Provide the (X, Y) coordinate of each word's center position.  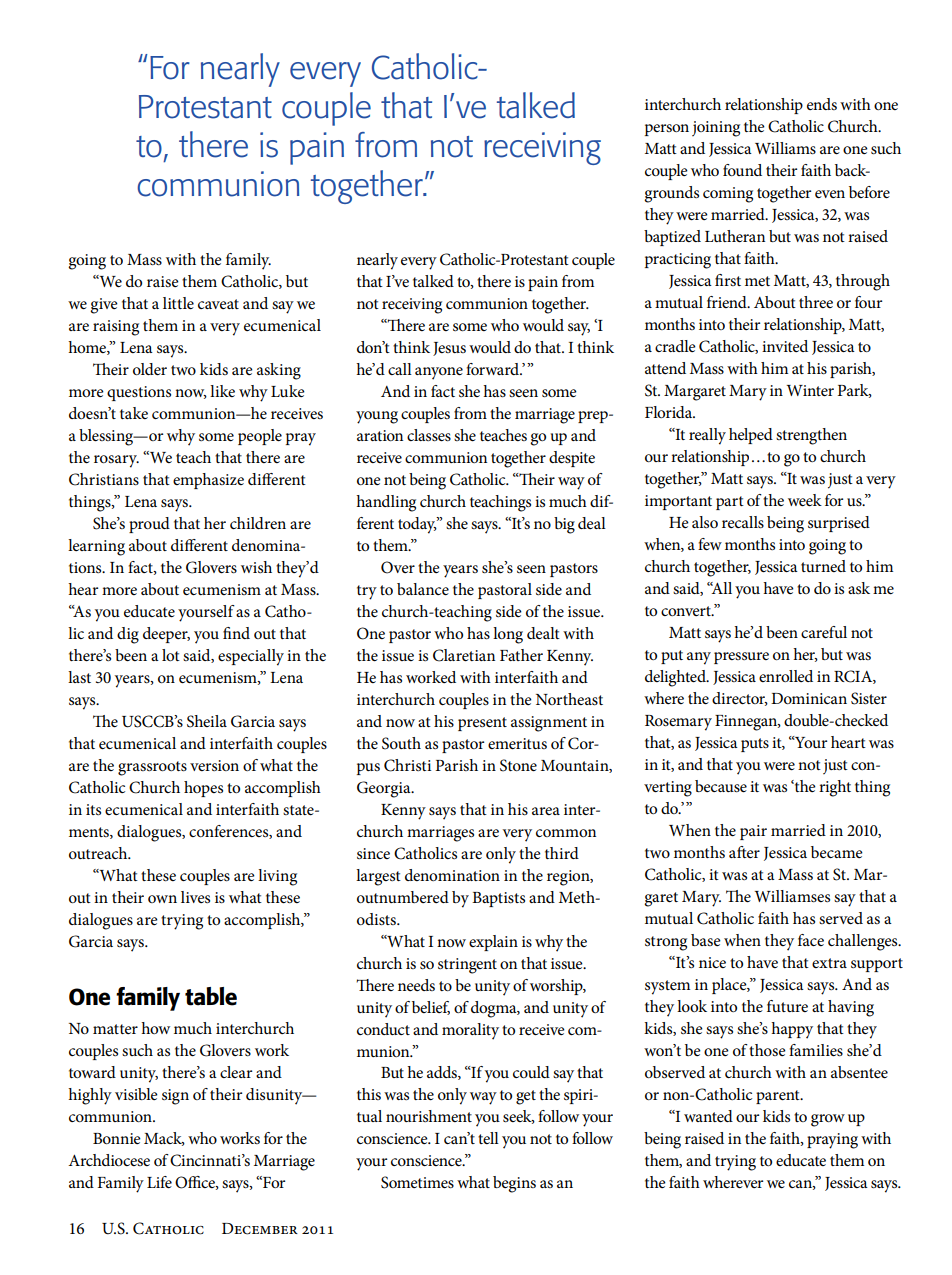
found (742, 170)
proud (149, 525)
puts (755, 745)
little (178, 303)
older (150, 369)
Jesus (449, 349)
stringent (467, 966)
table (211, 996)
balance (423, 589)
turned (823, 566)
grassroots (152, 768)
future (787, 1006)
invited (785, 346)
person (667, 130)
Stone (518, 765)
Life (159, 1182)
